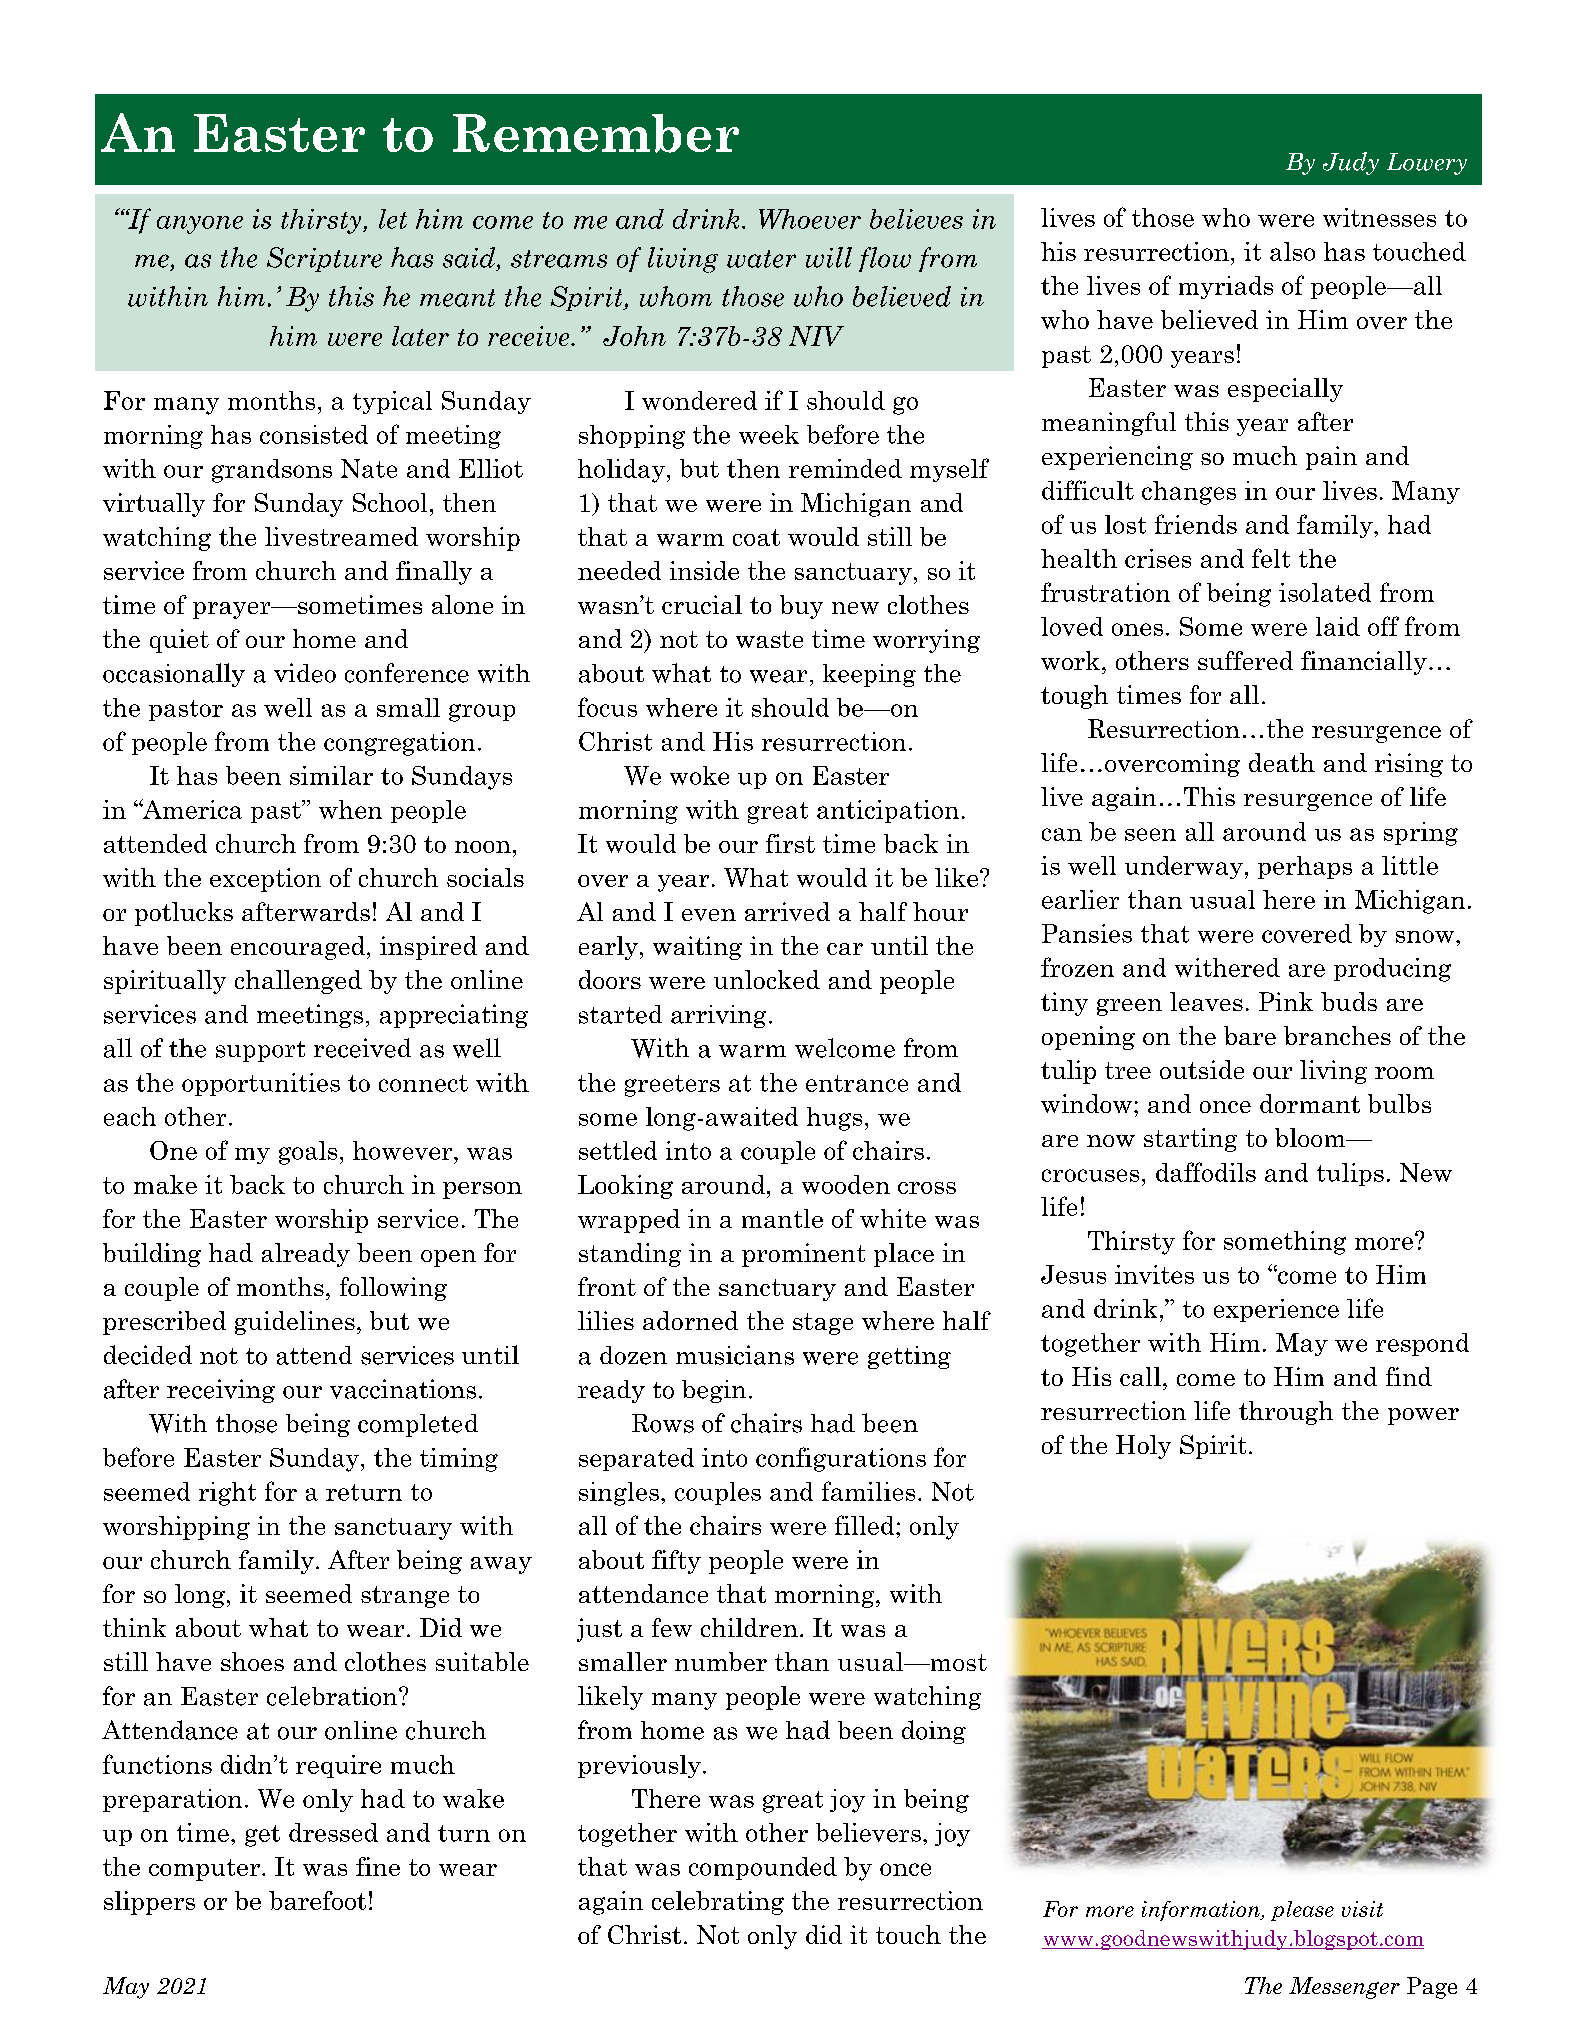  I want to click on woke, so click(699, 775).
